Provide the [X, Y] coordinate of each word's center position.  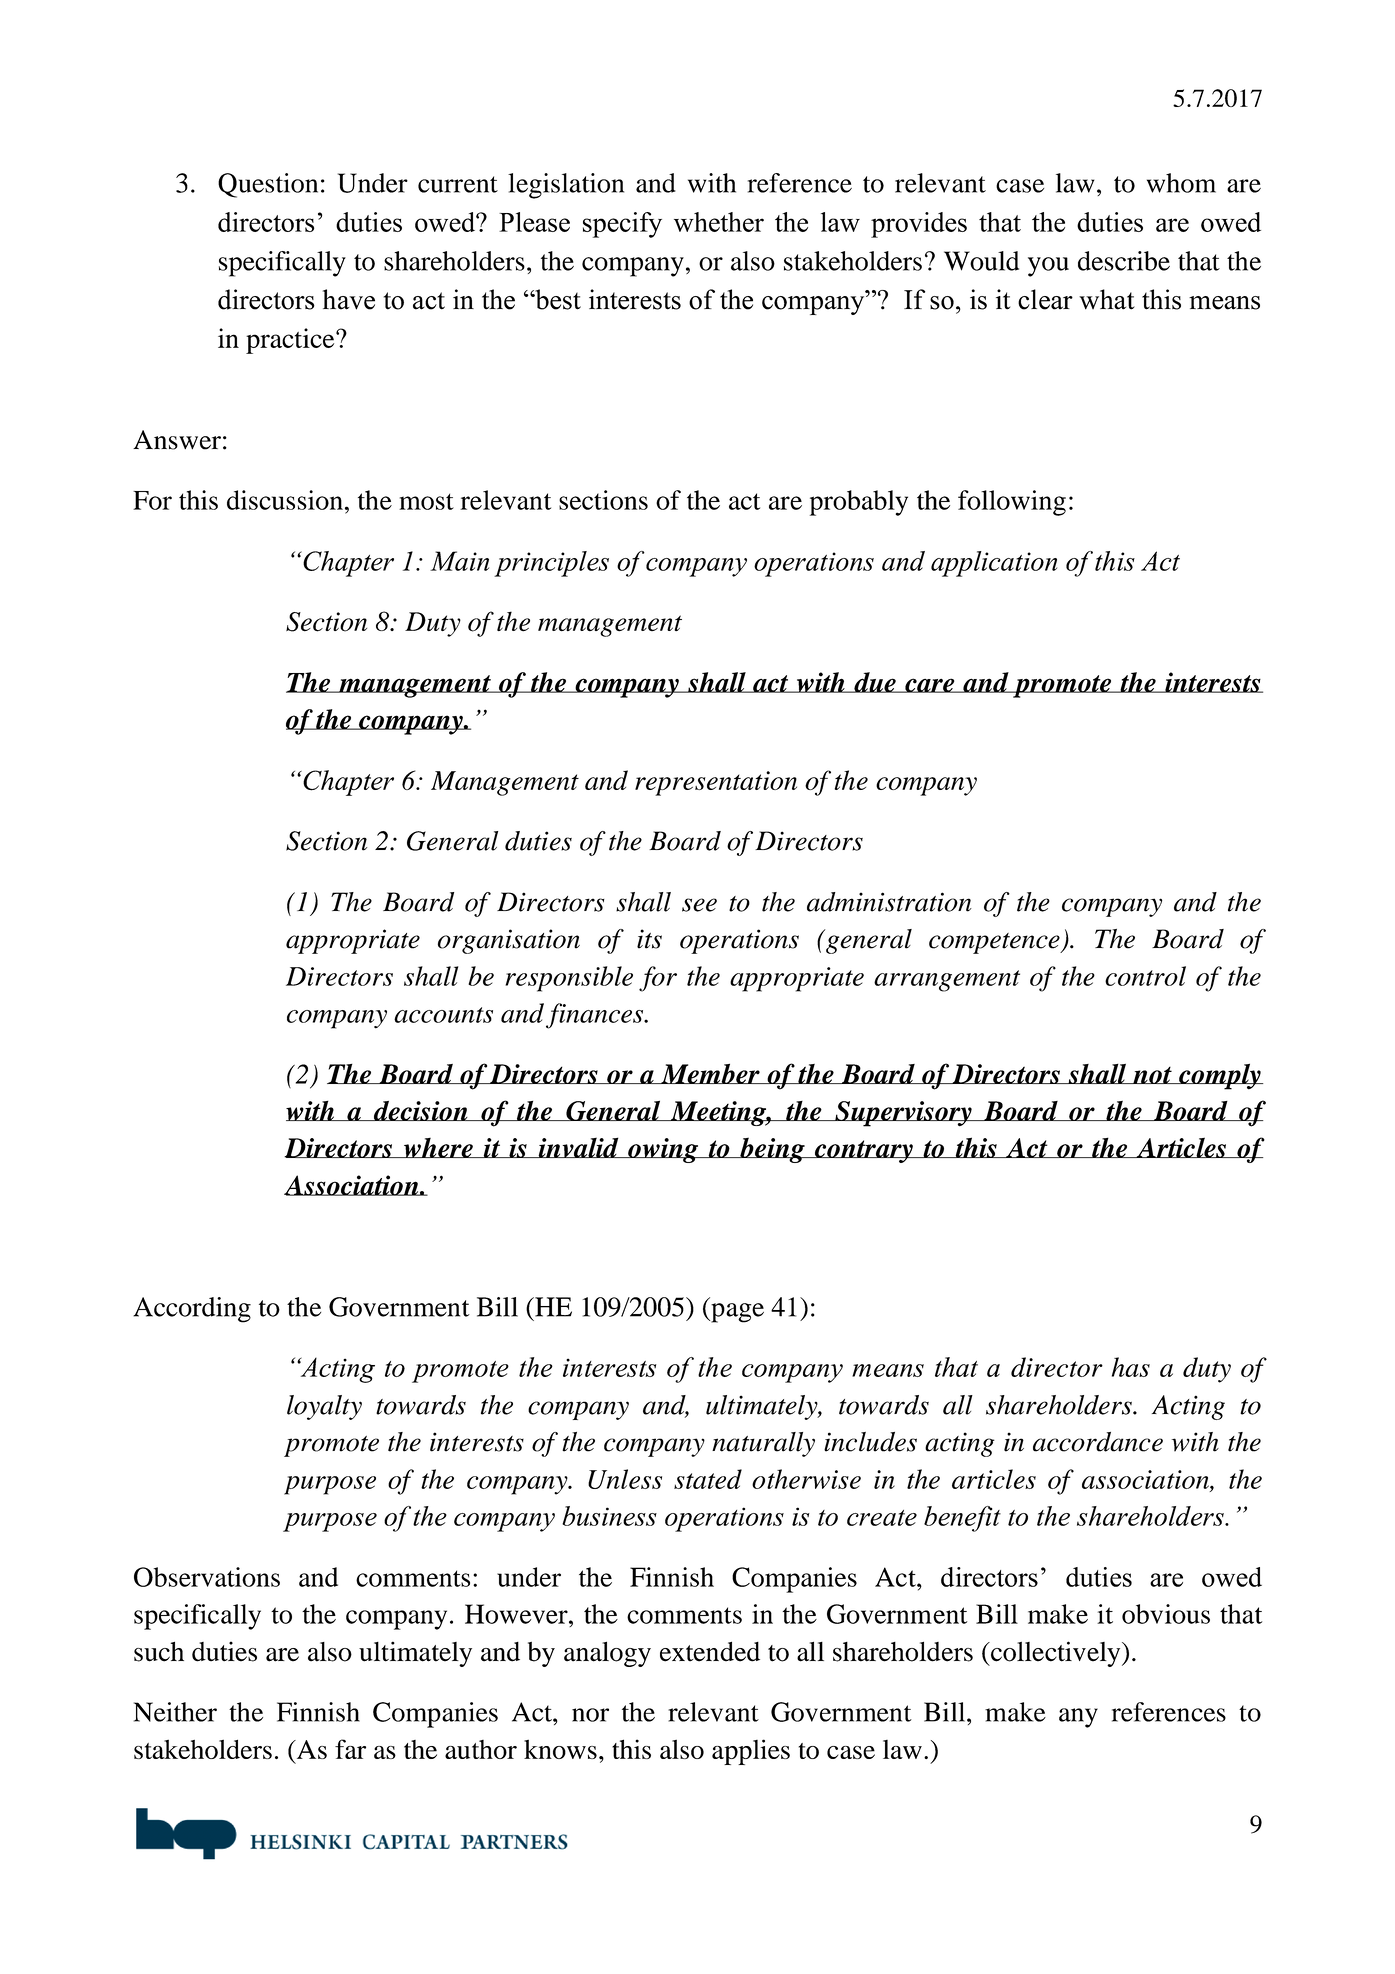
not [1152, 1075]
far [350, 1749]
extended [710, 1651]
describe [1124, 261]
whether [719, 222]
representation [716, 783]
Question [268, 185]
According [192, 1310]
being [772, 1150]
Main [459, 561]
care [930, 685]
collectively [1056, 1654]
